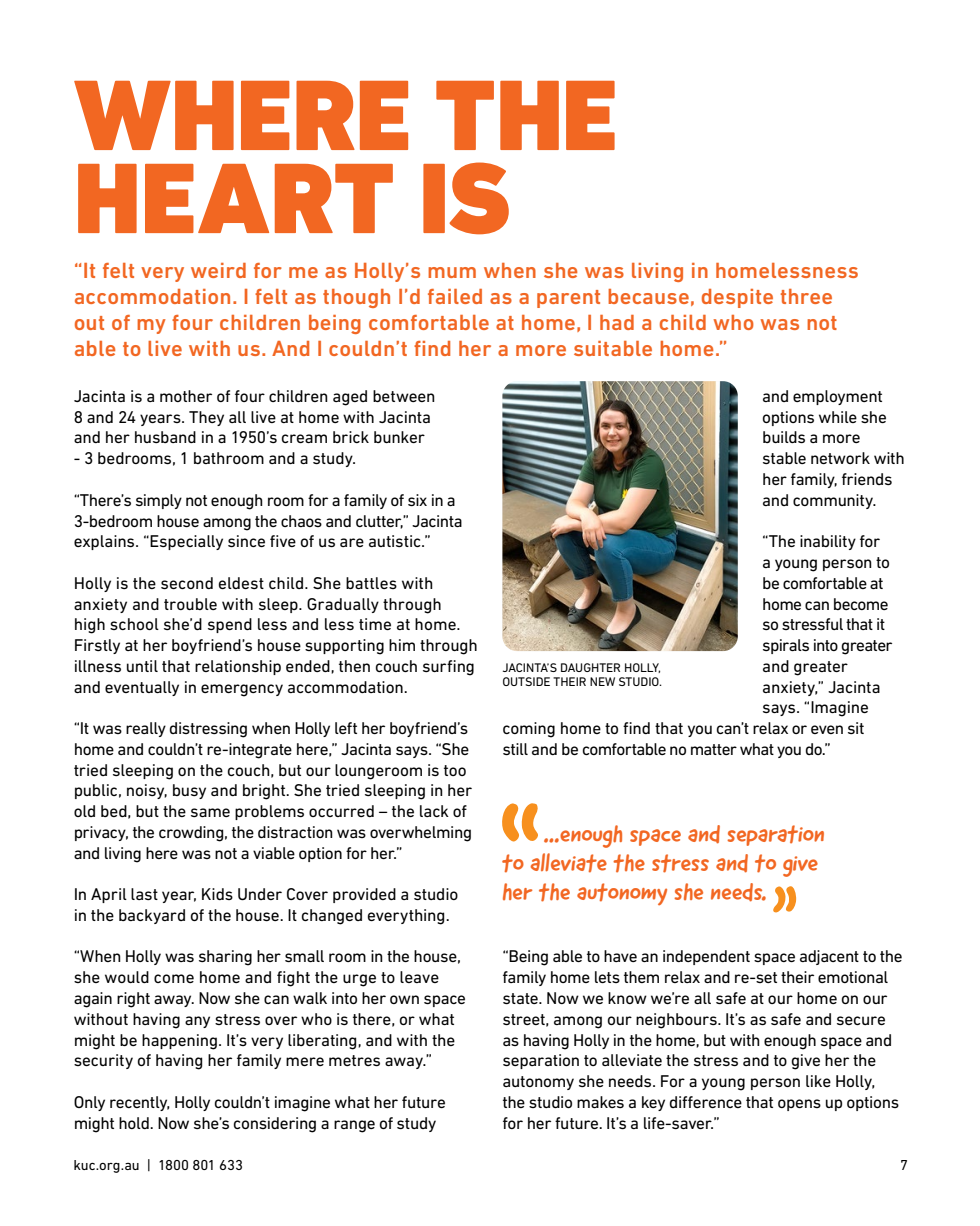 The image size is (980, 1226). I want to click on recently, so click(140, 1103).
